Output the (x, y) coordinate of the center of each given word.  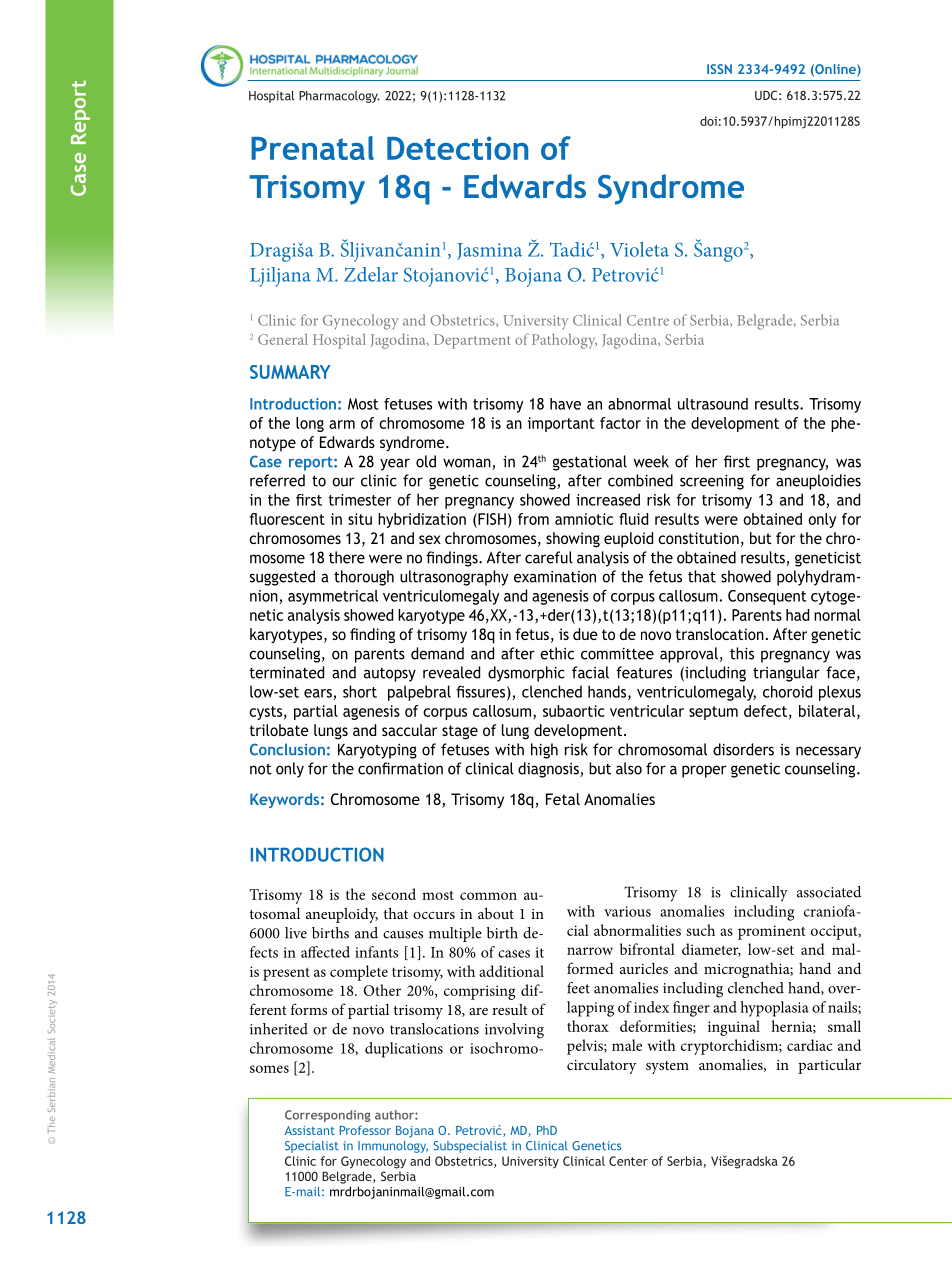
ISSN (719, 69)
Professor (365, 1130)
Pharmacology (339, 97)
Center (628, 1161)
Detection (457, 148)
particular (829, 1066)
